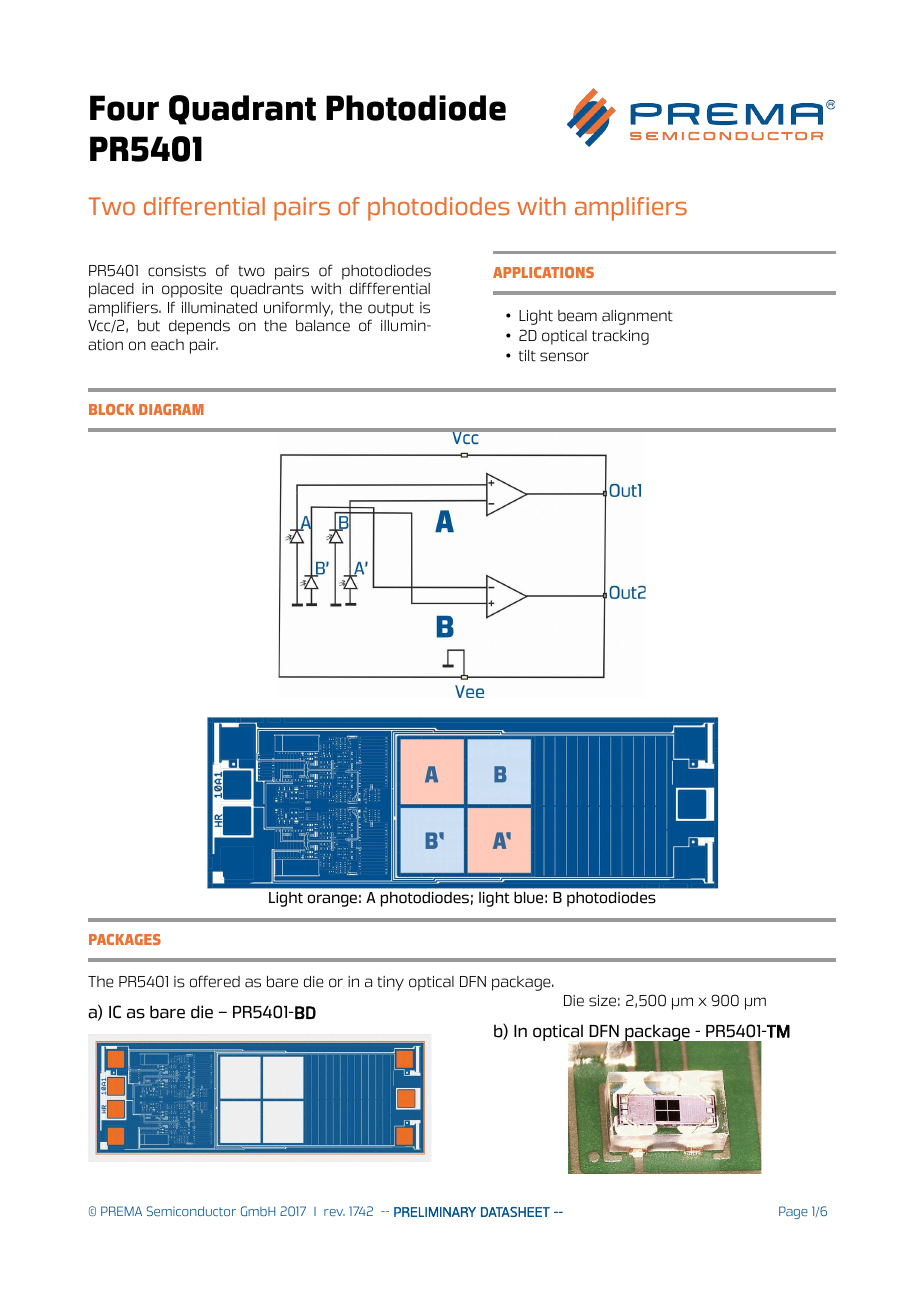  Describe the element at coordinates (215, 981) in the screenshot. I see `offered` at that location.
